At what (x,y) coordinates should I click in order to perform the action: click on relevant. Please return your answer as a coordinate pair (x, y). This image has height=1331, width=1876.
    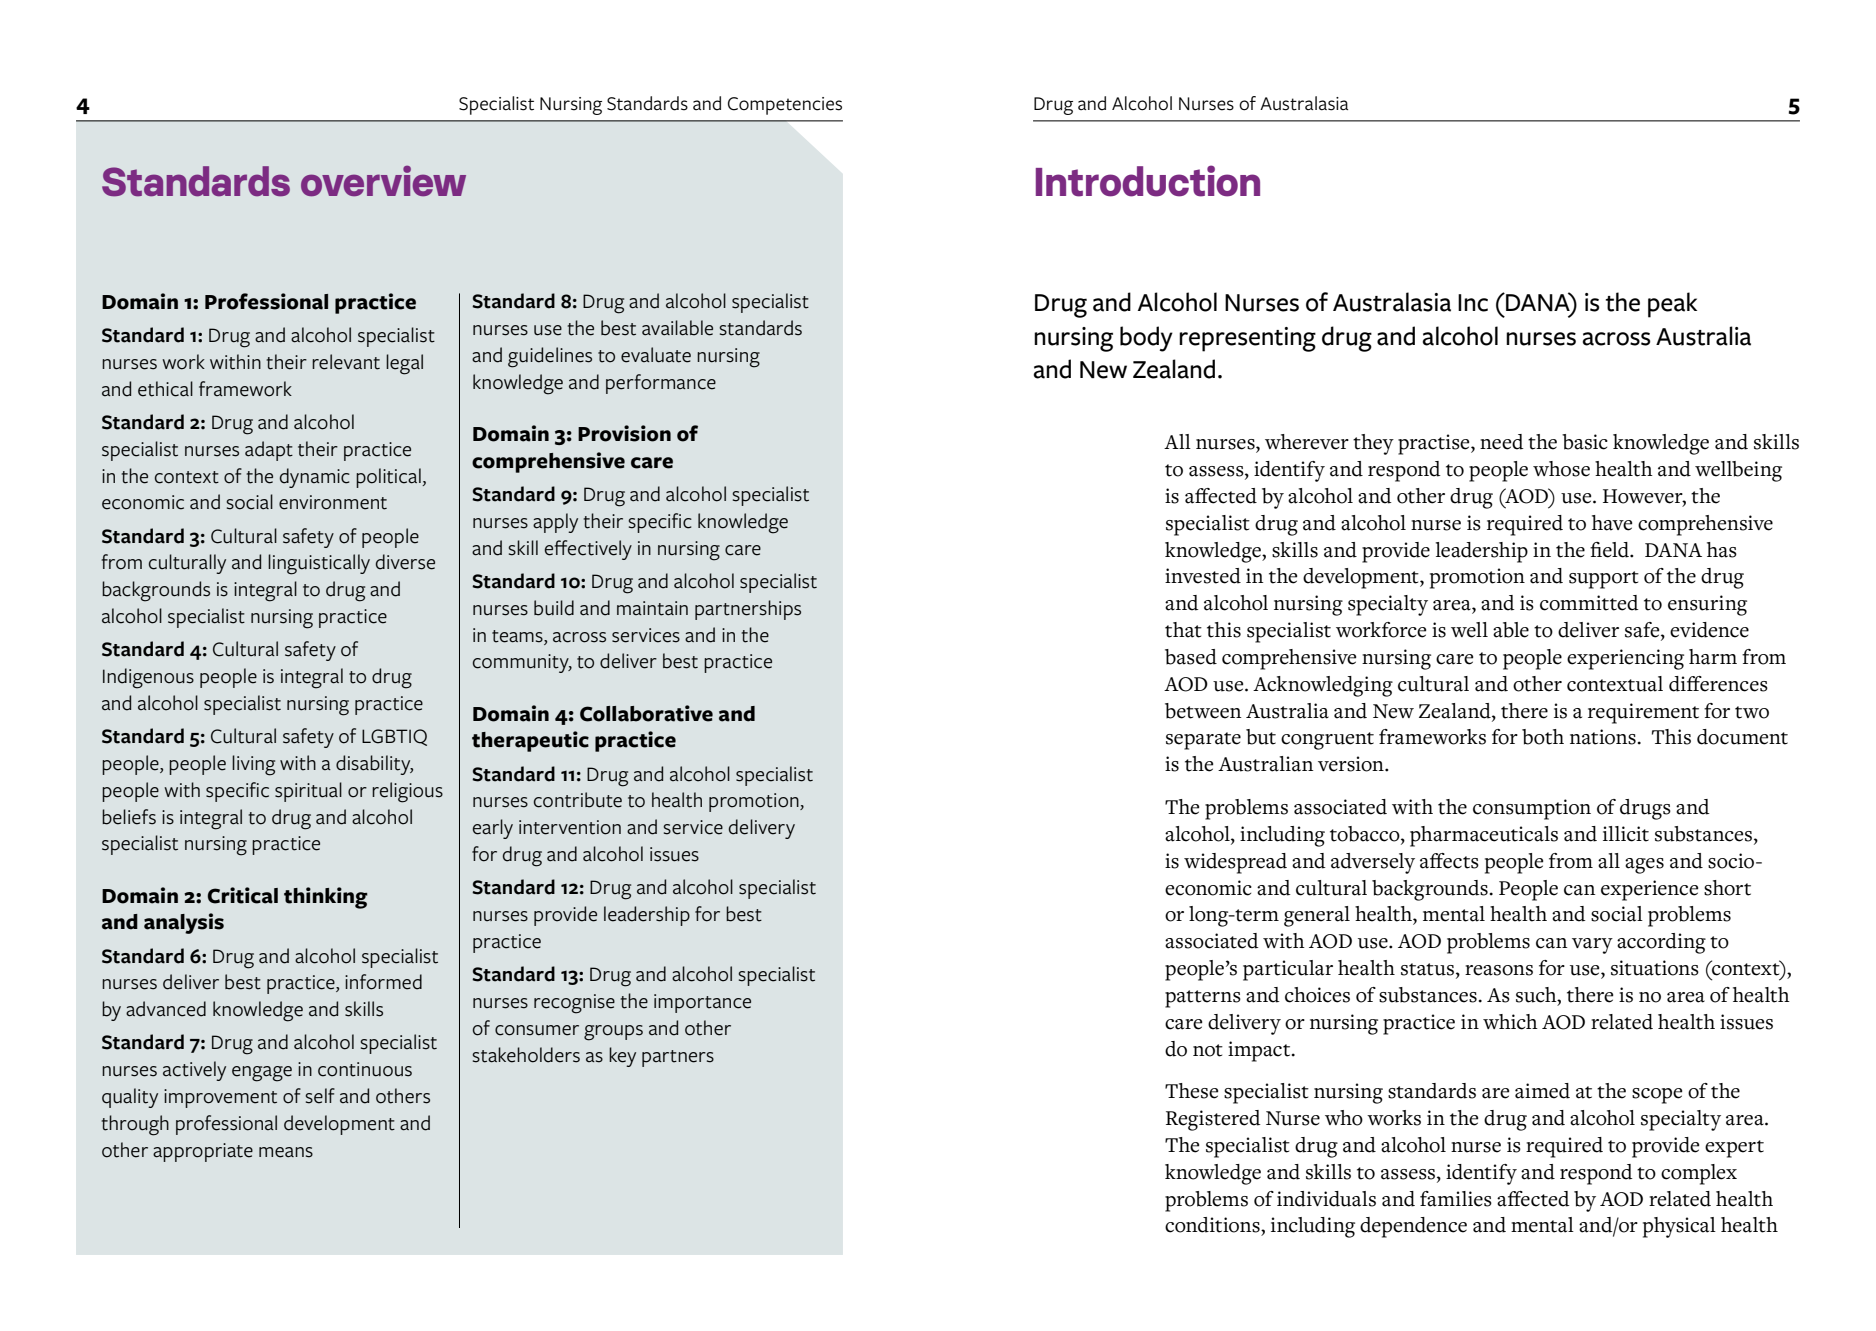
    Looking at the image, I should click on (346, 362).
